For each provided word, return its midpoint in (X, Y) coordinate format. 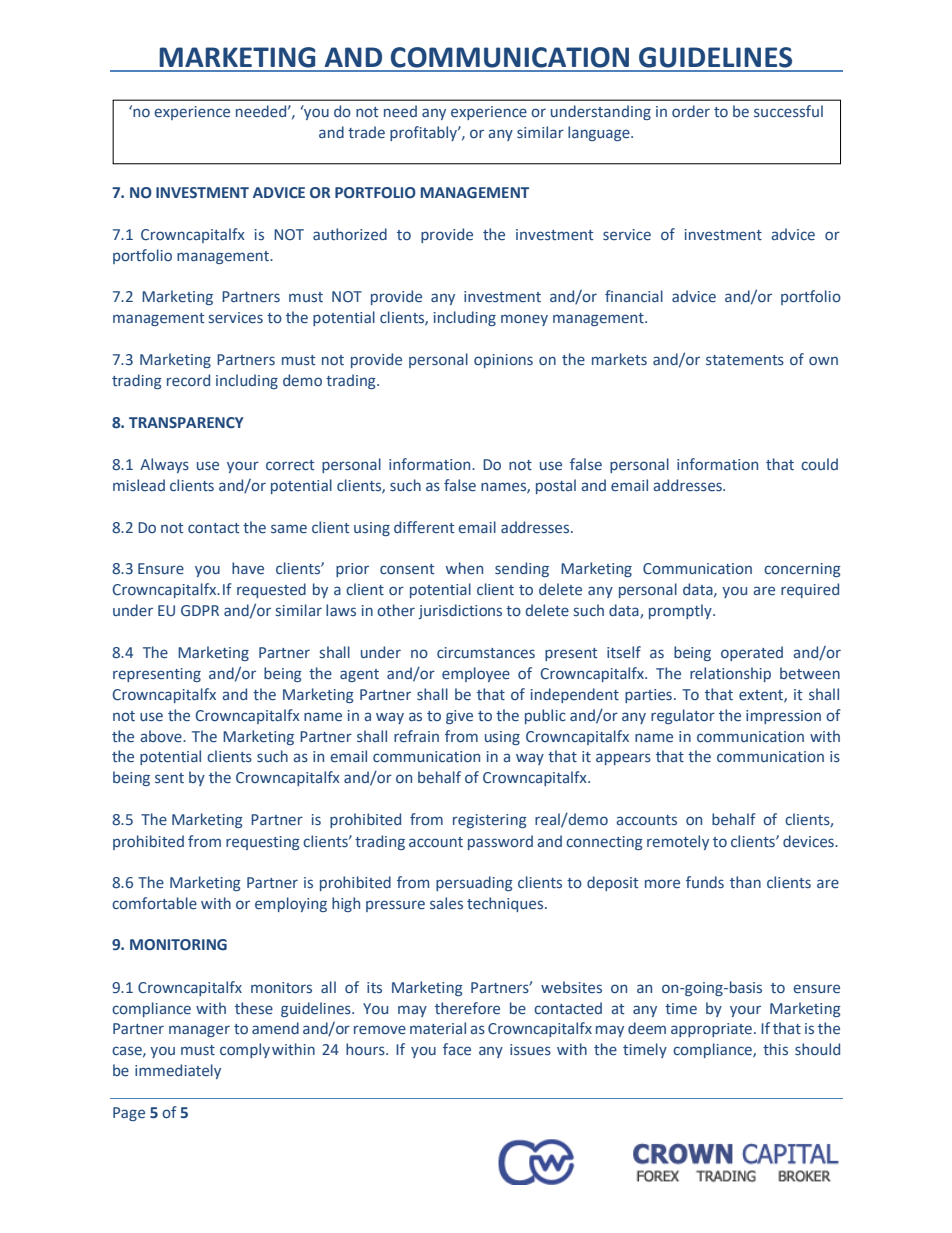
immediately (178, 1071)
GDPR (200, 611)
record (188, 380)
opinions (503, 361)
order (691, 111)
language (600, 133)
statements (745, 360)
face (457, 1049)
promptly (681, 611)
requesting (263, 843)
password (500, 842)
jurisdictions (460, 611)
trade (366, 132)
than (745, 882)
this (775, 1049)
